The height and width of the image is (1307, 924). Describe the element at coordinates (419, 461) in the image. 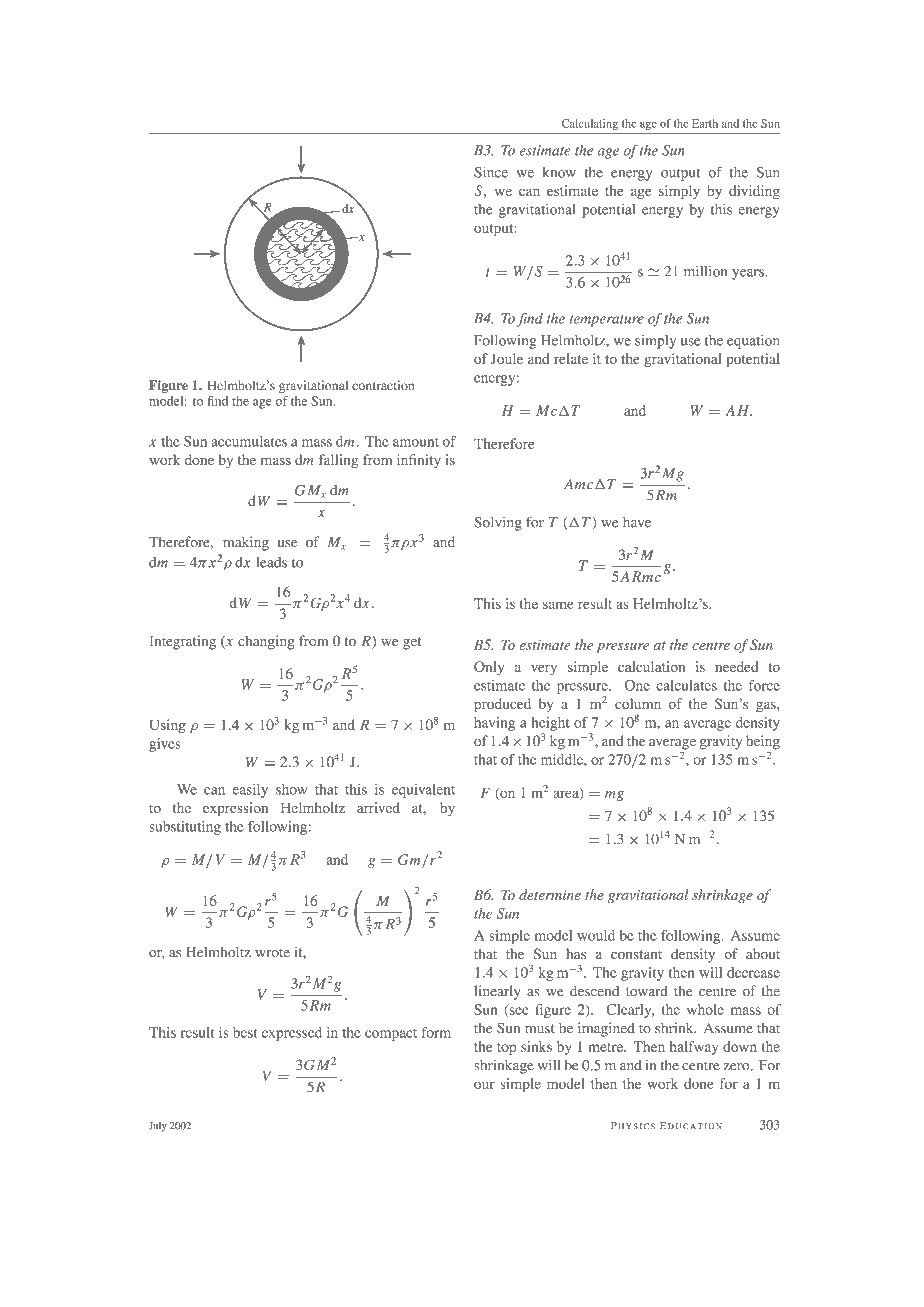

I see `infinity` at that location.
